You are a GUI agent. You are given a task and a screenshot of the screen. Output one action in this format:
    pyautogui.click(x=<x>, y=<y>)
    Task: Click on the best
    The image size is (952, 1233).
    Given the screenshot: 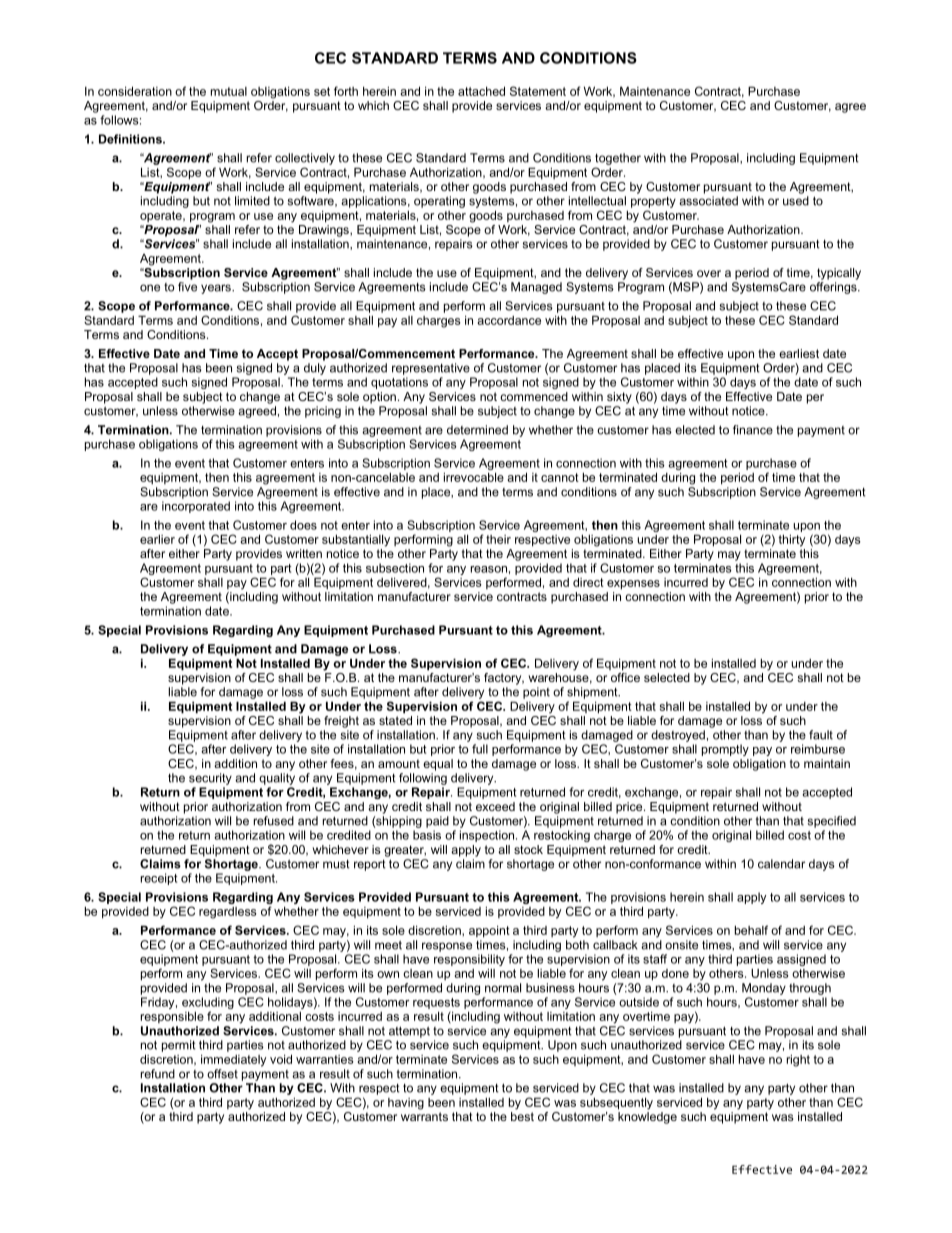 What is the action you would take?
    pyautogui.click(x=522, y=1116)
